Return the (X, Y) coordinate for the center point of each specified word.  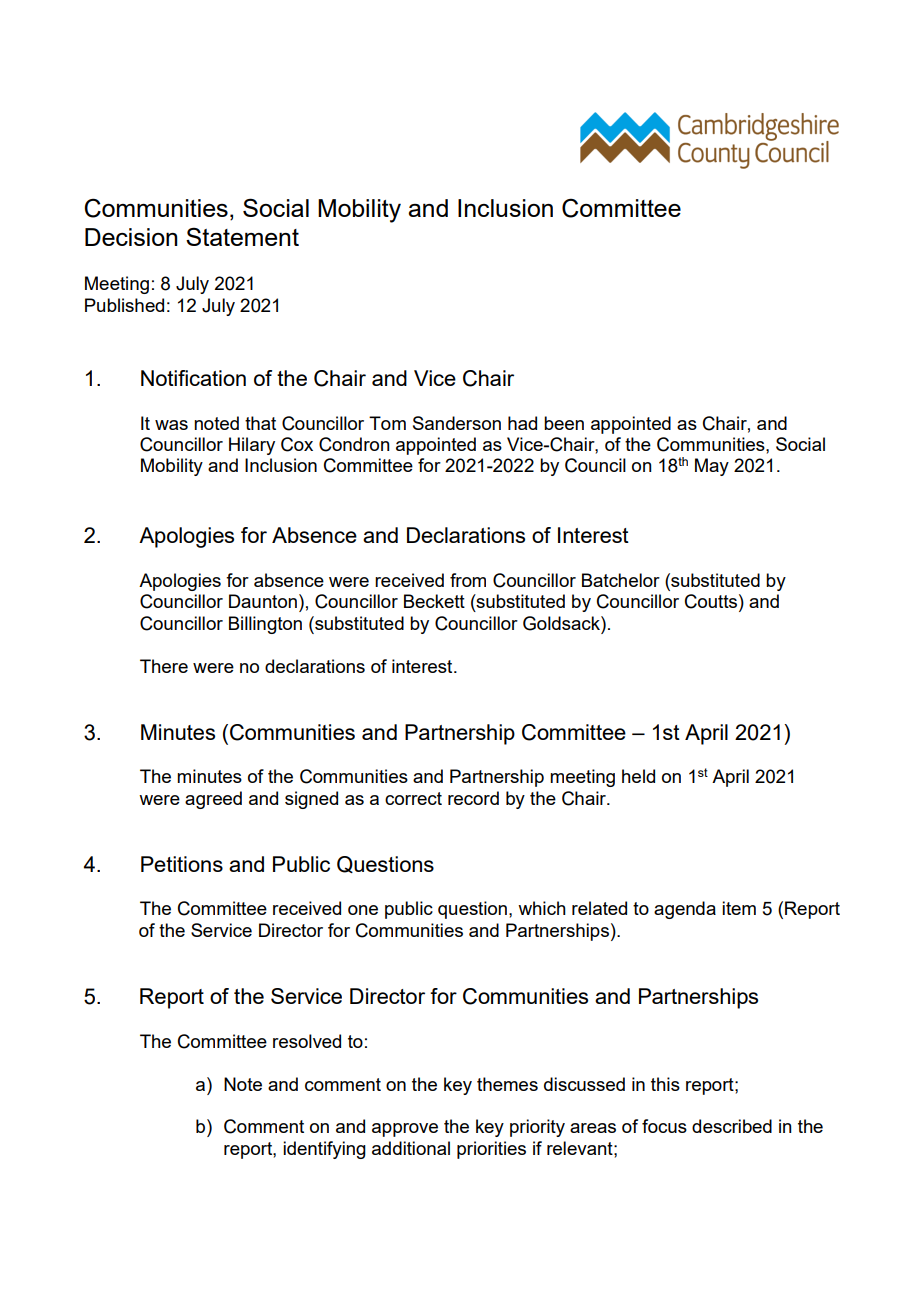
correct (413, 798)
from (468, 580)
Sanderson (457, 423)
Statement (242, 236)
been (564, 423)
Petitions (182, 864)
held (638, 776)
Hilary (252, 446)
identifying (324, 1150)
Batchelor (621, 580)
